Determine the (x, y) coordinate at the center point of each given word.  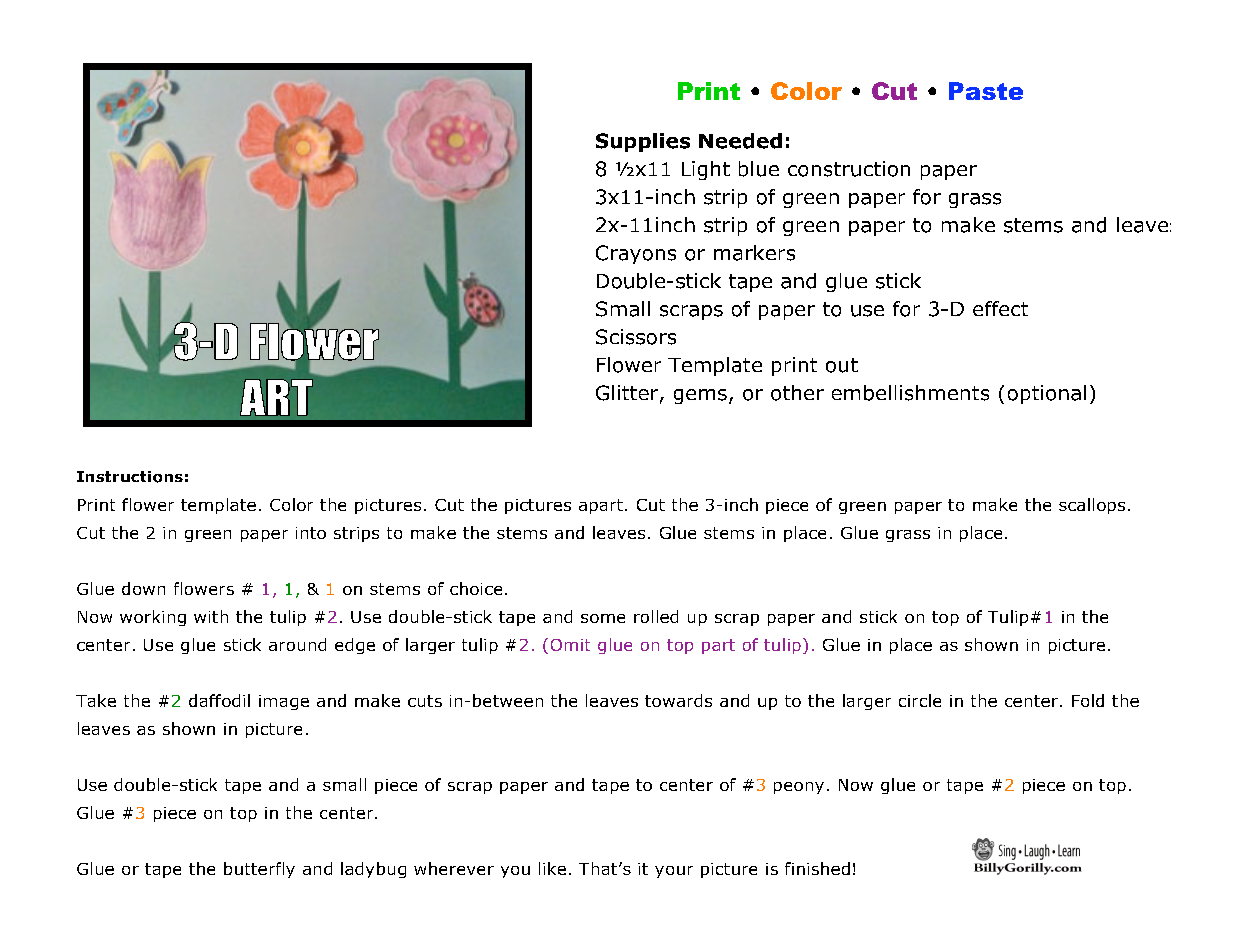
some (603, 618)
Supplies (643, 142)
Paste (986, 91)
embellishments (910, 393)
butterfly (259, 870)
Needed (740, 141)
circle (920, 700)
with (211, 616)
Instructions (130, 477)
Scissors (636, 337)
